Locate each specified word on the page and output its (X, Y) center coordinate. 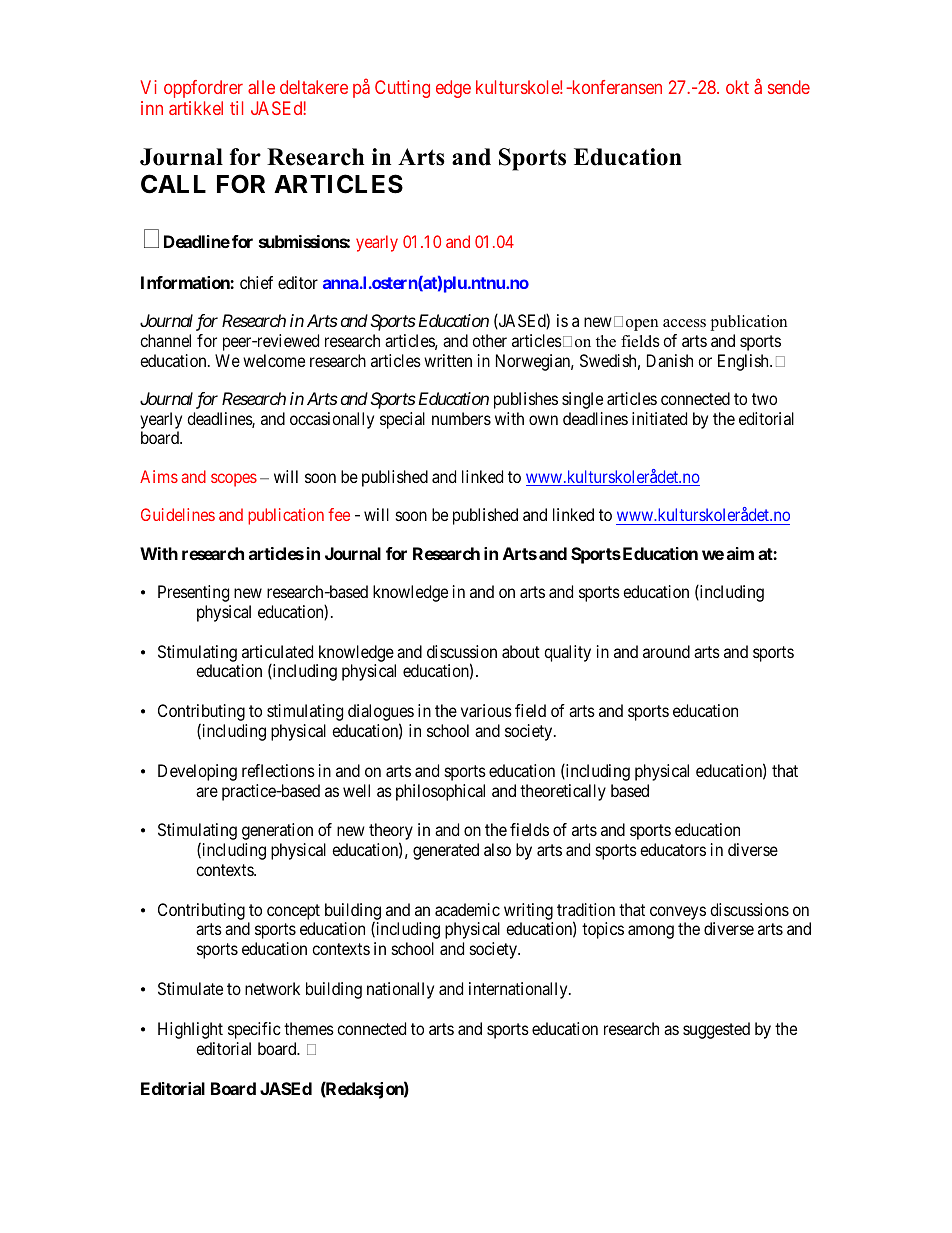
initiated (659, 418)
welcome (274, 360)
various (486, 710)
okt (737, 87)
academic (467, 909)
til (236, 108)
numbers (461, 418)
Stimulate (190, 988)
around (666, 651)
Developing (197, 772)
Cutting (402, 89)
